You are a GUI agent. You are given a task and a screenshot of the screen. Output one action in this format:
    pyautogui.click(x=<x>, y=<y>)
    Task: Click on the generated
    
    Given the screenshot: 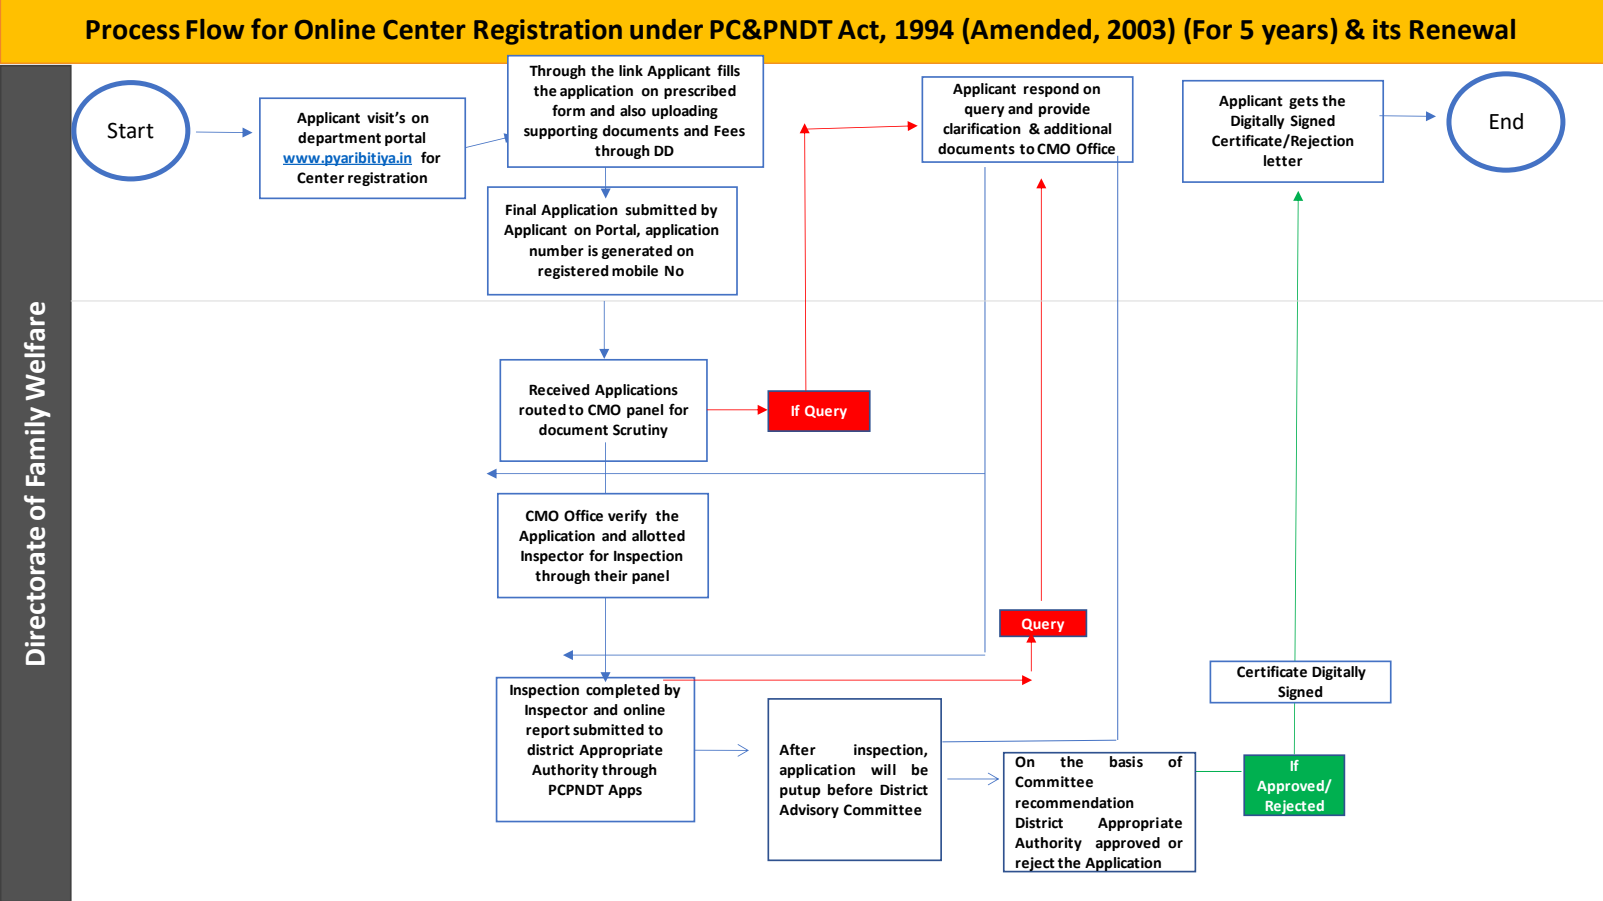 What is the action you would take?
    pyautogui.click(x=637, y=252)
